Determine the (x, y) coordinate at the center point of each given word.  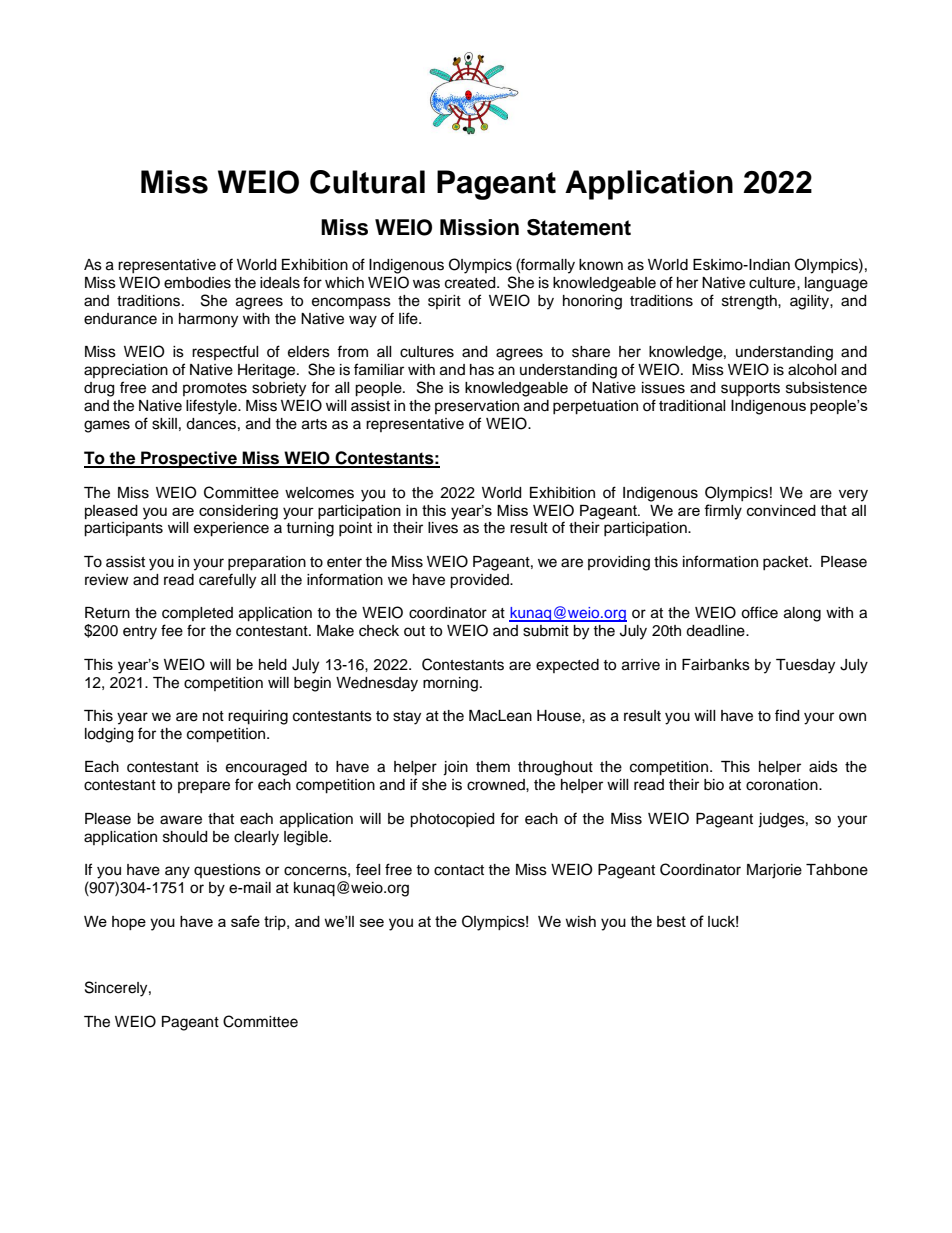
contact (459, 870)
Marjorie (774, 871)
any (177, 872)
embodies (197, 283)
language (836, 284)
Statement (579, 227)
